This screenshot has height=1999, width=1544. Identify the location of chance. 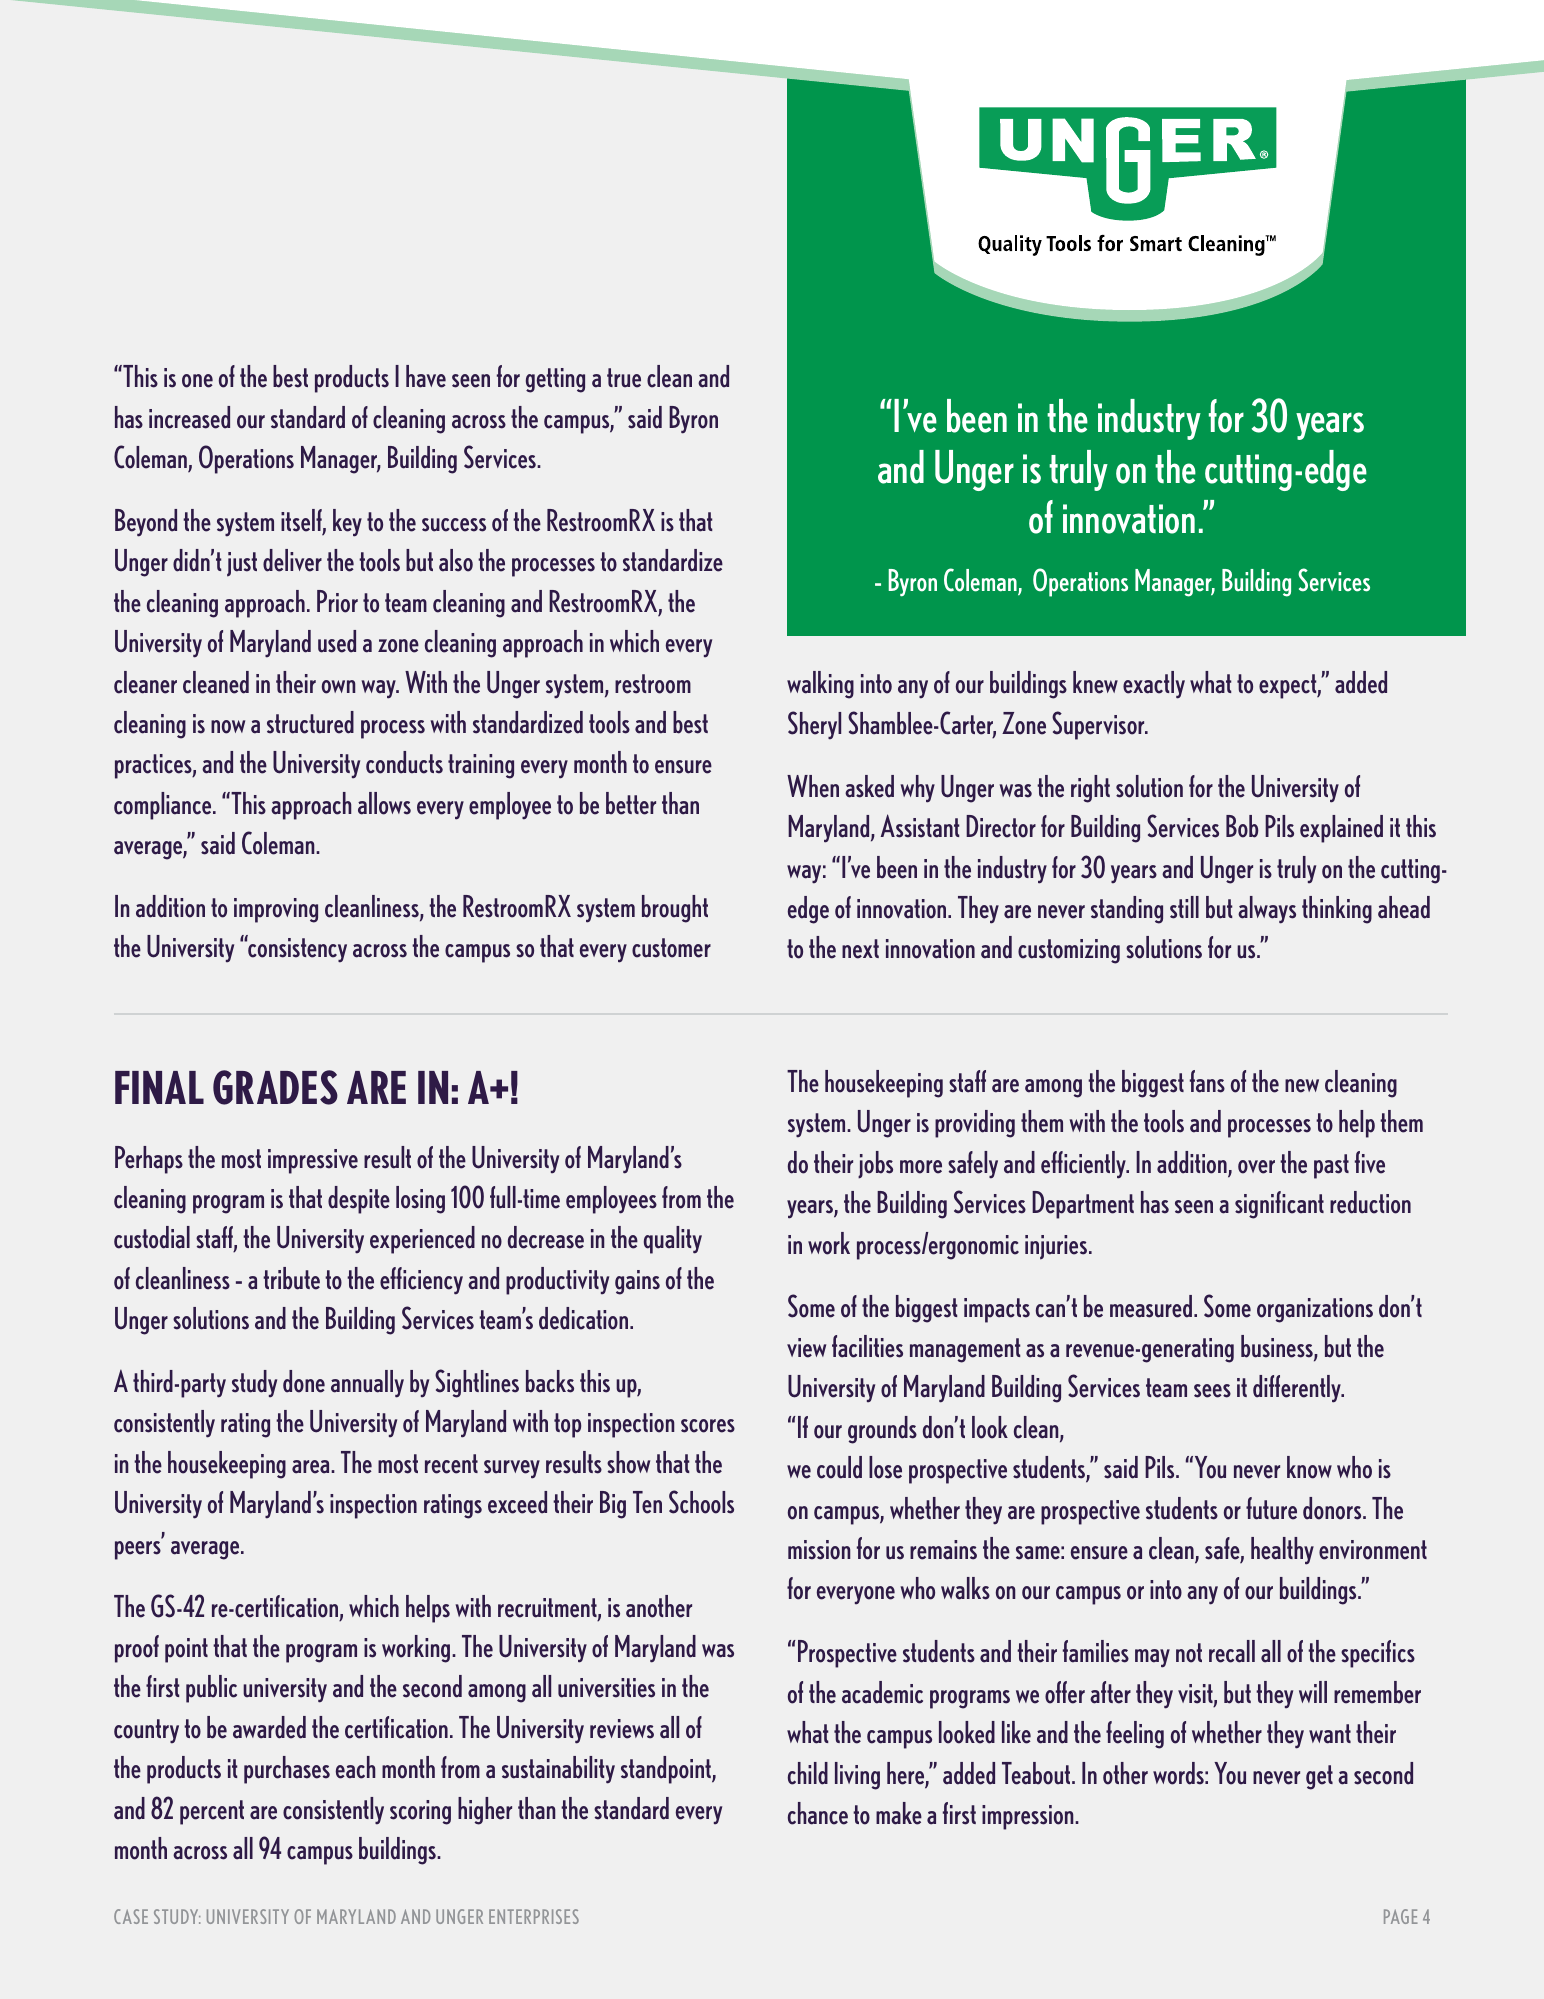
(818, 1813).
